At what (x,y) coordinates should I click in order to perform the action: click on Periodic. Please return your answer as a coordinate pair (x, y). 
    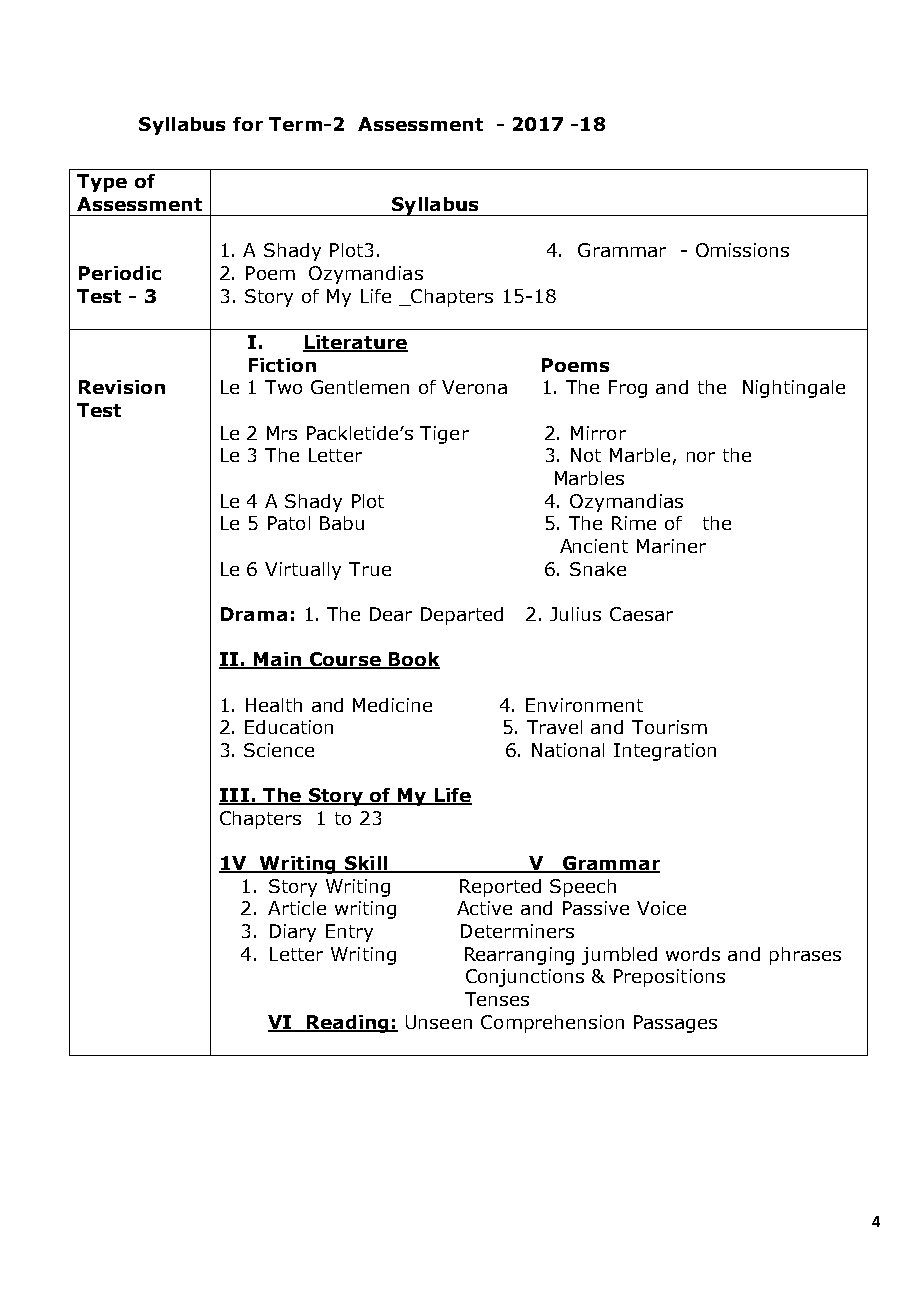
    Looking at the image, I should click on (120, 273).
